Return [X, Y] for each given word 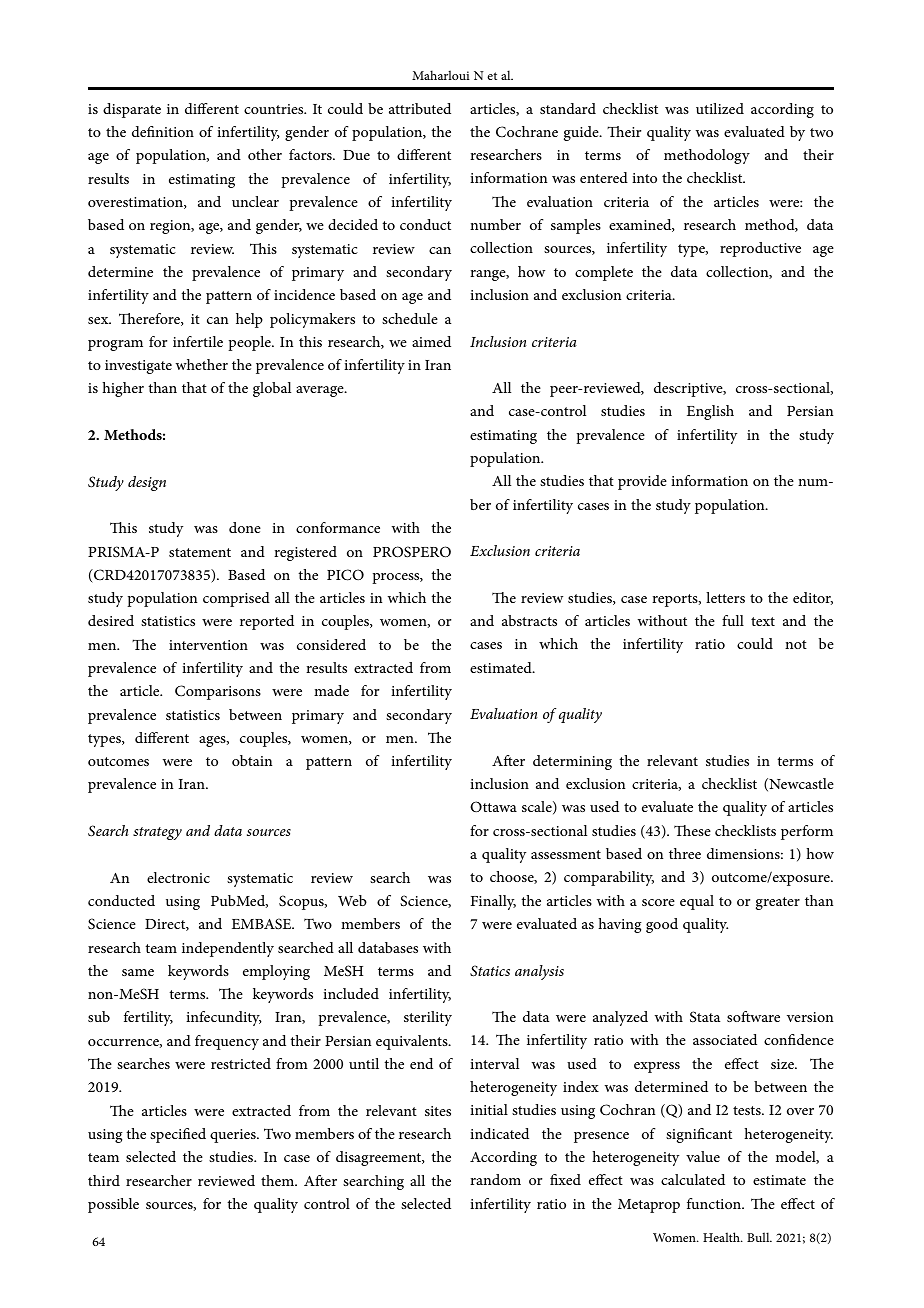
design [147, 483]
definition [163, 131]
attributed [420, 108]
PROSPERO [412, 552]
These [692, 830]
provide [642, 482]
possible [113, 1205]
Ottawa [493, 806]
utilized [720, 108]
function [715, 1203]
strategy [157, 833]
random [495, 1179]
